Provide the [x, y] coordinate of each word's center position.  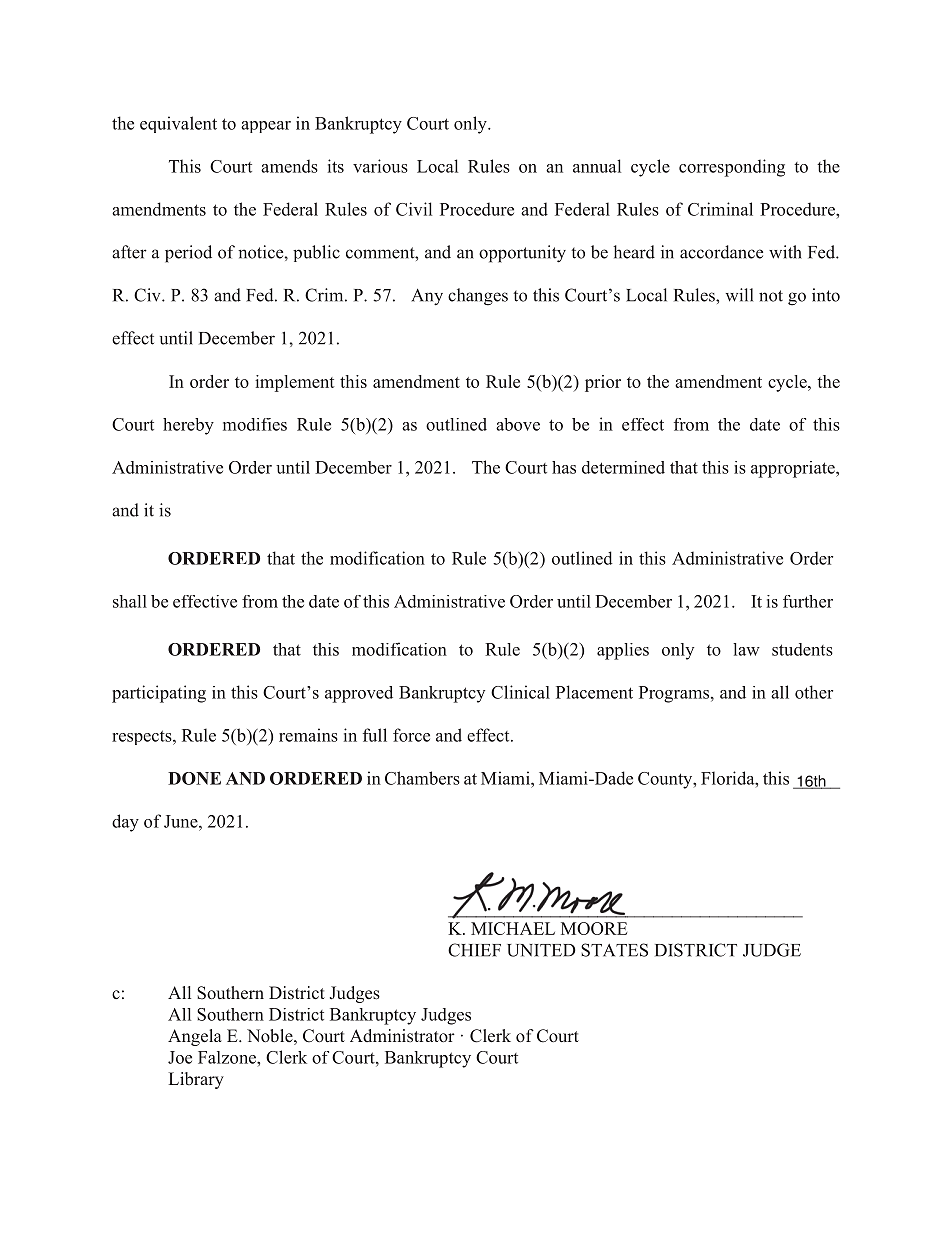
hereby [188, 426]
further [808, 601]
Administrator [402, 1035]
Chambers [422, 778]
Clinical [520, 692]
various [380, 166]
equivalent [178, 124]
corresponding [732, 168]
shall [130, 601]
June [182, 821]
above [518, 424]
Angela [195, 1037]
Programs [675, 694]
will [739, 295]
